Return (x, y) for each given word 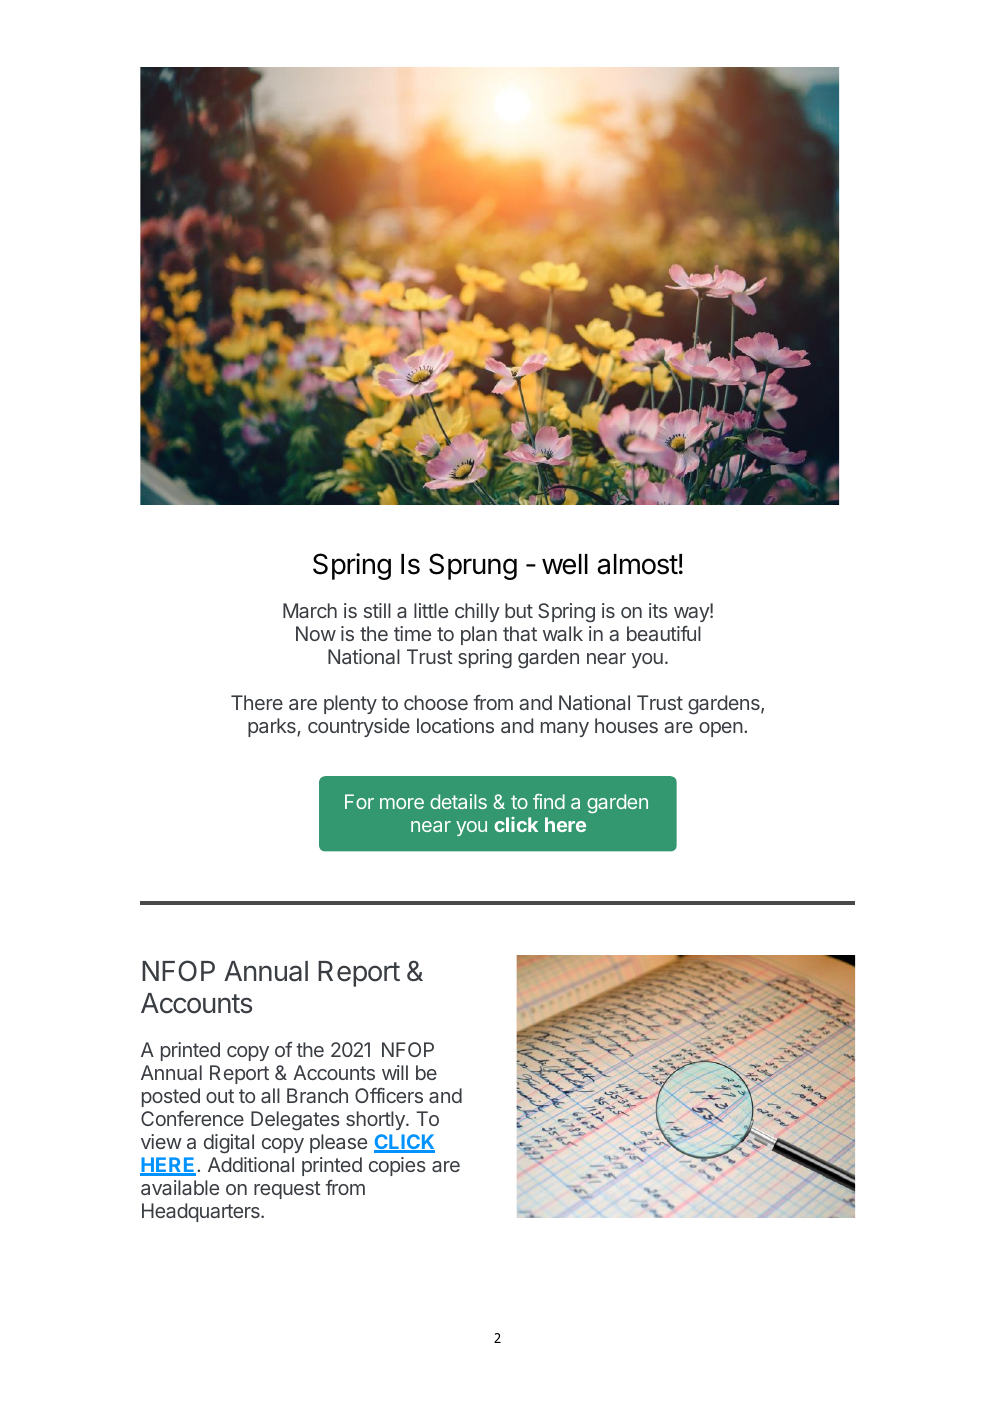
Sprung (473, 566)
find (549, 801)
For (359, 801)
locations (455, 725)
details (458, 801)
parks (273, 727)
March (310, 610)
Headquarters (202, 1212)
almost (637, 564)
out (220, 1096)
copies (397, 1166)
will (395, 1072)
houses (626, 725)
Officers (389, 1095)
